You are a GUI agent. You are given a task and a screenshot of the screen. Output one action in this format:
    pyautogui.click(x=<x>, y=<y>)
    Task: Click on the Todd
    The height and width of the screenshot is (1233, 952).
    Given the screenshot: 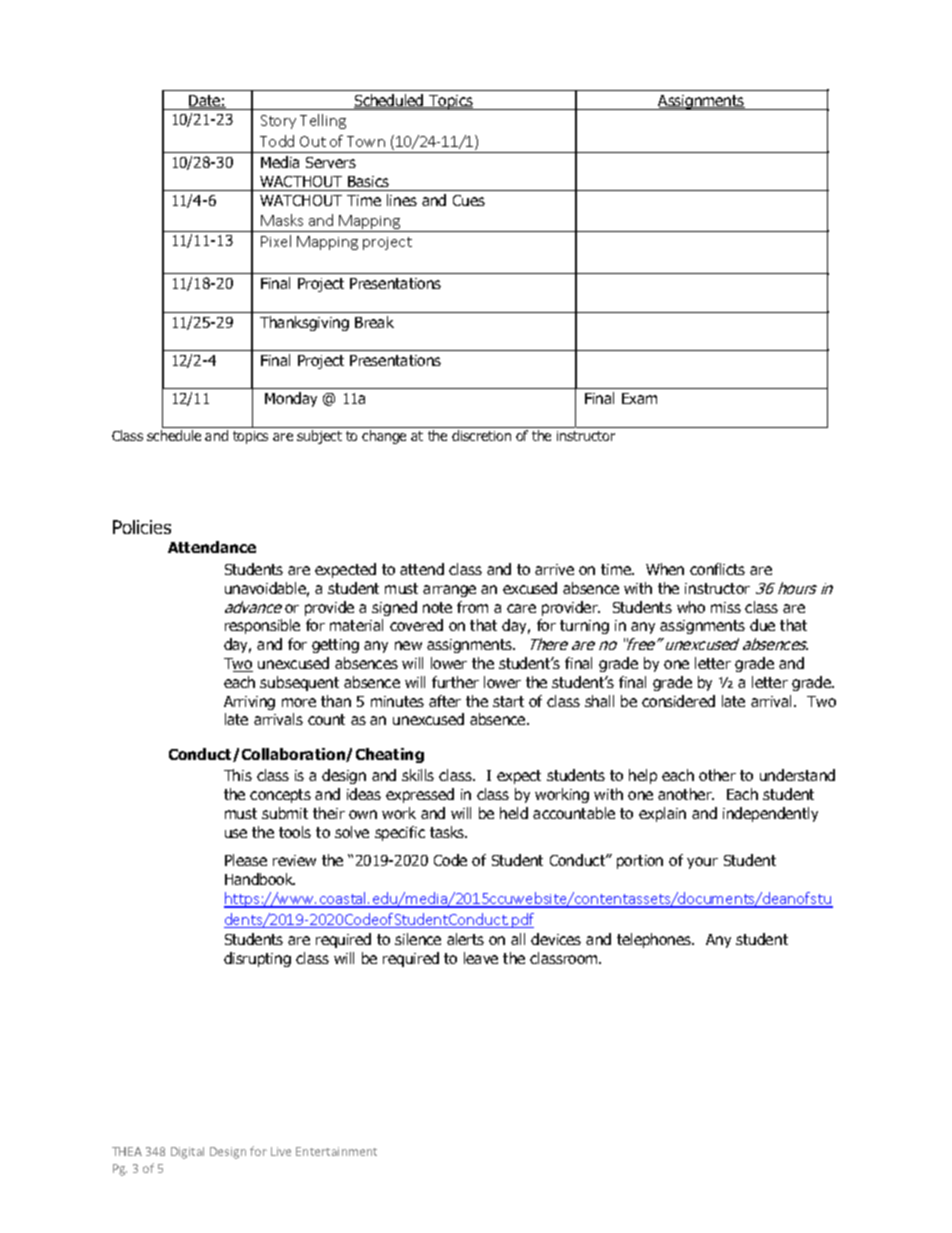 What is the action you would take?
    pyautogui.click(x=277, y=141)
